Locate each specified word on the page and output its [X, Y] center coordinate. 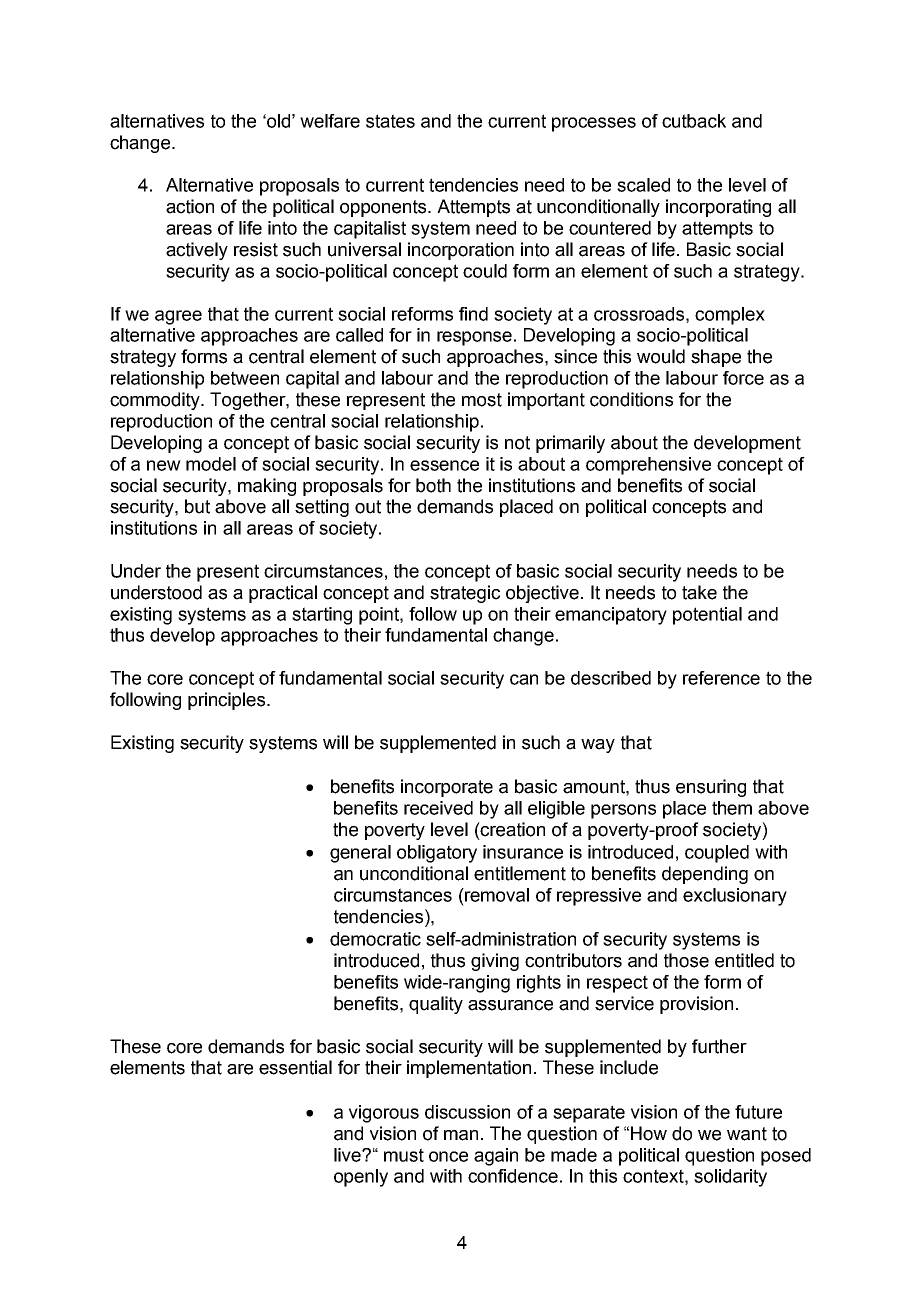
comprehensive [648, 466]
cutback [694, 121]
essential [295, 1067]
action [190, 206]
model [211, 464]
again [496, 1157]
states [390, 121]
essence [444, 465]
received [438, 808]
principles [228, 701]
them [732, 808]
